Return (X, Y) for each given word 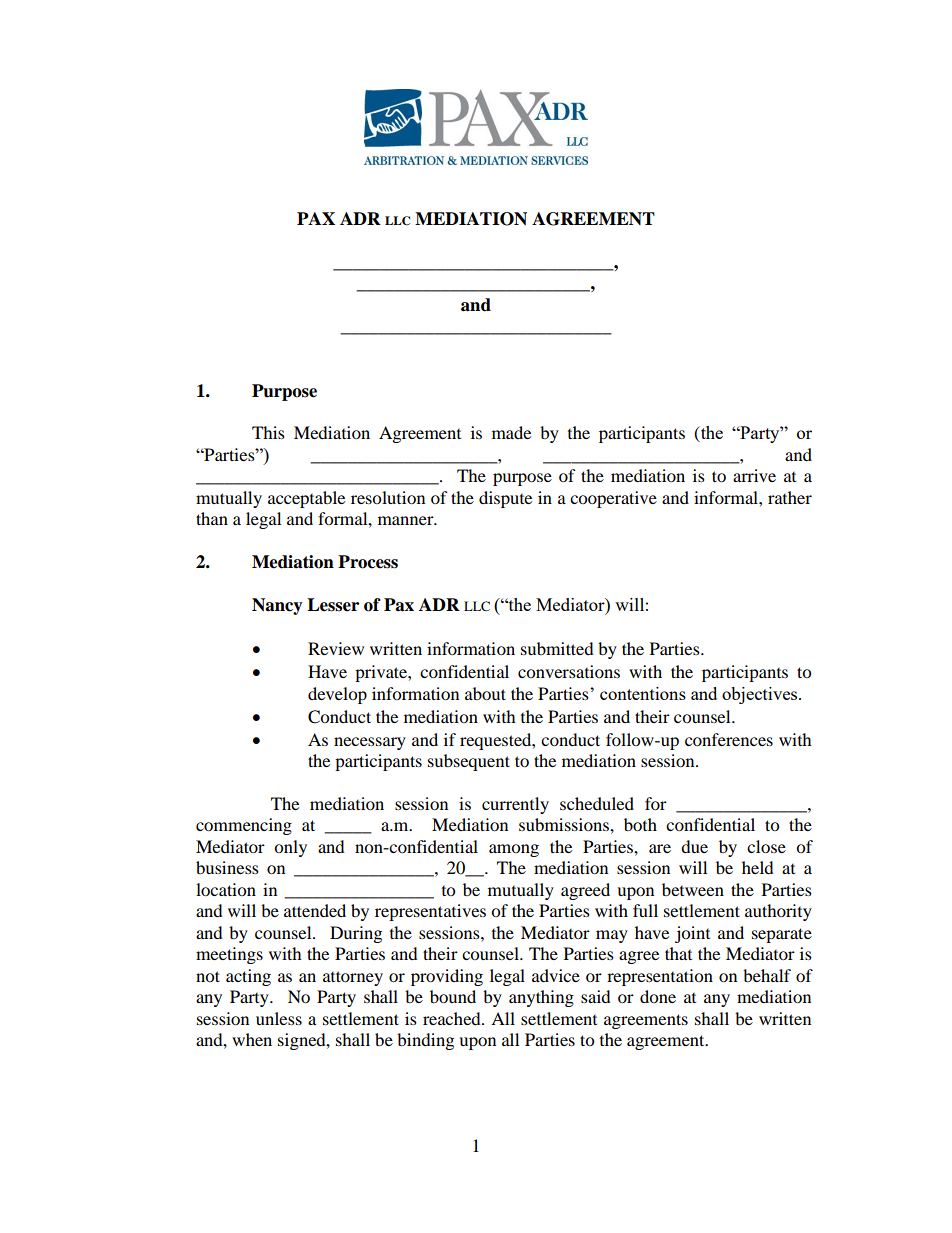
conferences (729, 739)
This (268, 432)
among (514, 850)
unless (279, 1018)
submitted (557, 648)
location (226, 889)
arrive (754, 475)
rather (790, 497)
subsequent (469, 762)
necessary (370, 743)
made (511, 432)
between (693, 889)
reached (453, 1018)
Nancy (277, 606)
